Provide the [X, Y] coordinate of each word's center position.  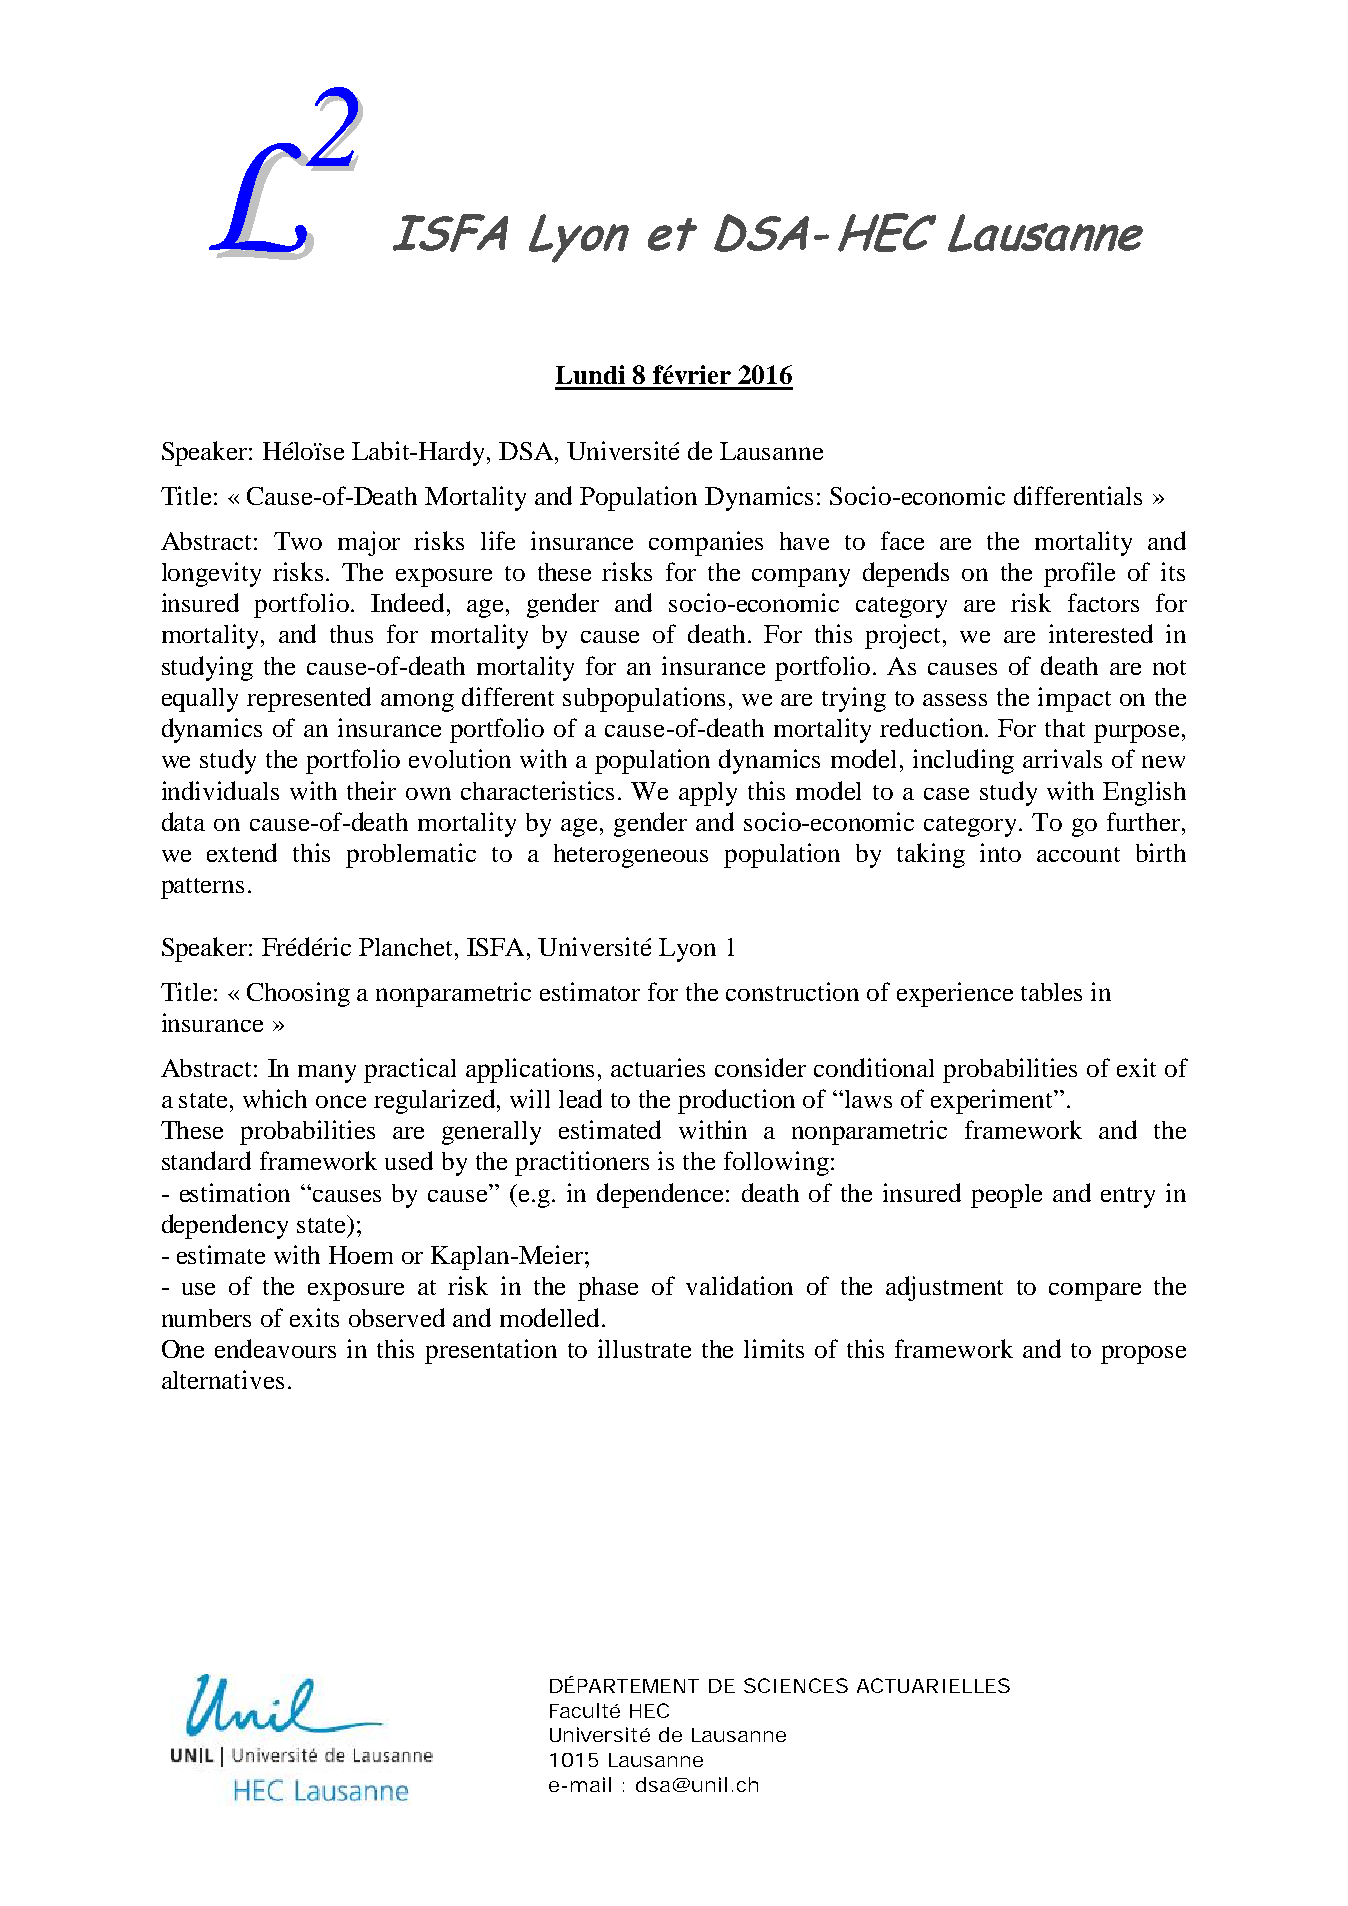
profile [1079, 574]
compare [1095, 1291]
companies [706, 543]
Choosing [298, 994]
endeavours [275, 1348]
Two [298, 541]
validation [739, 1285]
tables [1051, 992]
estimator [590, 991]
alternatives [223, 1379]
